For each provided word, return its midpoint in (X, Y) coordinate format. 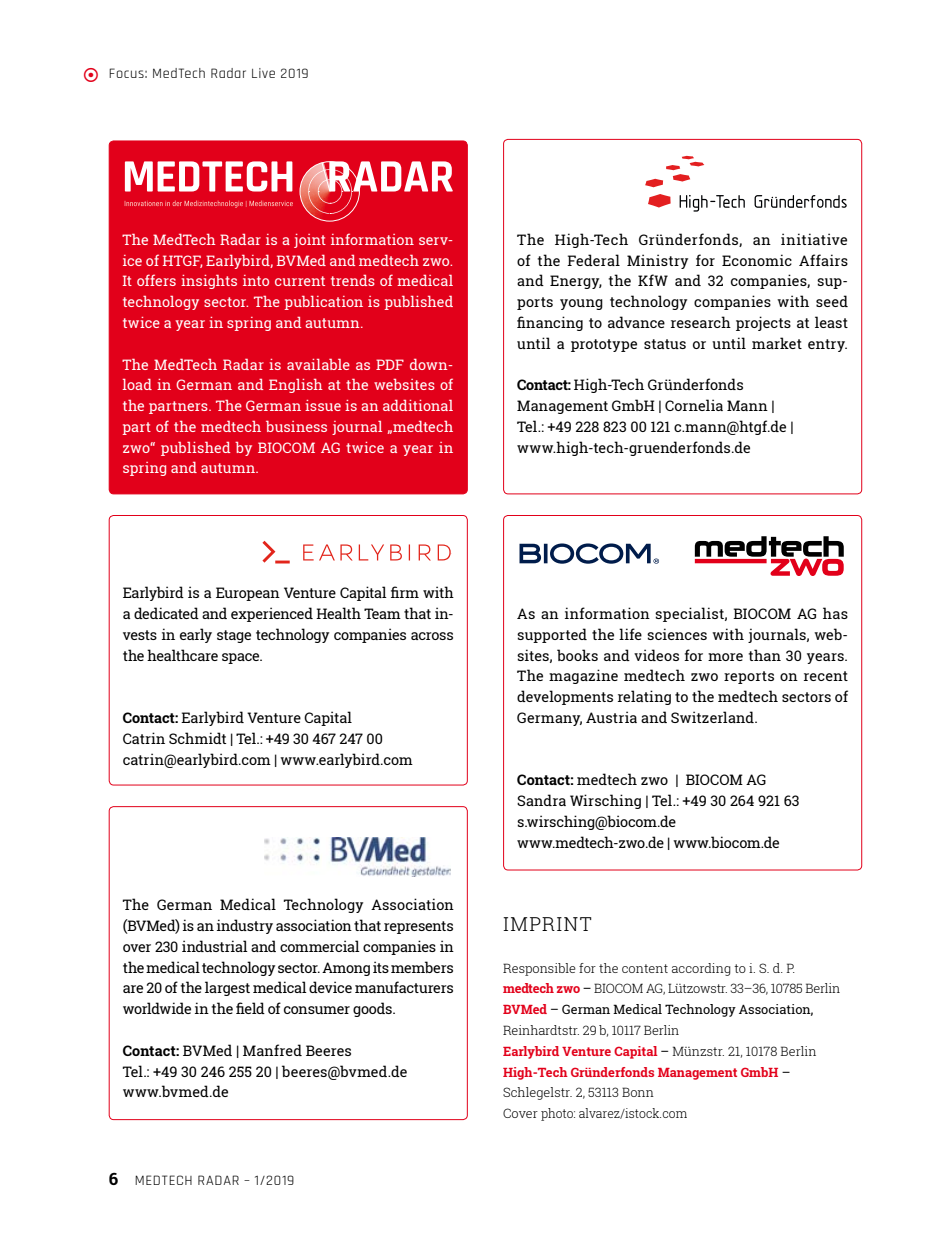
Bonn (638, 1092)
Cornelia (694, 405)
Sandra (541, 800)
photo (558, 1114)
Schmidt (197, 738)
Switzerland (713, 717)
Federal (593, 260)
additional (418, 405)
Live (263, 73)
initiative (814, 239)
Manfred (272, 1050)
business (296, 426)
